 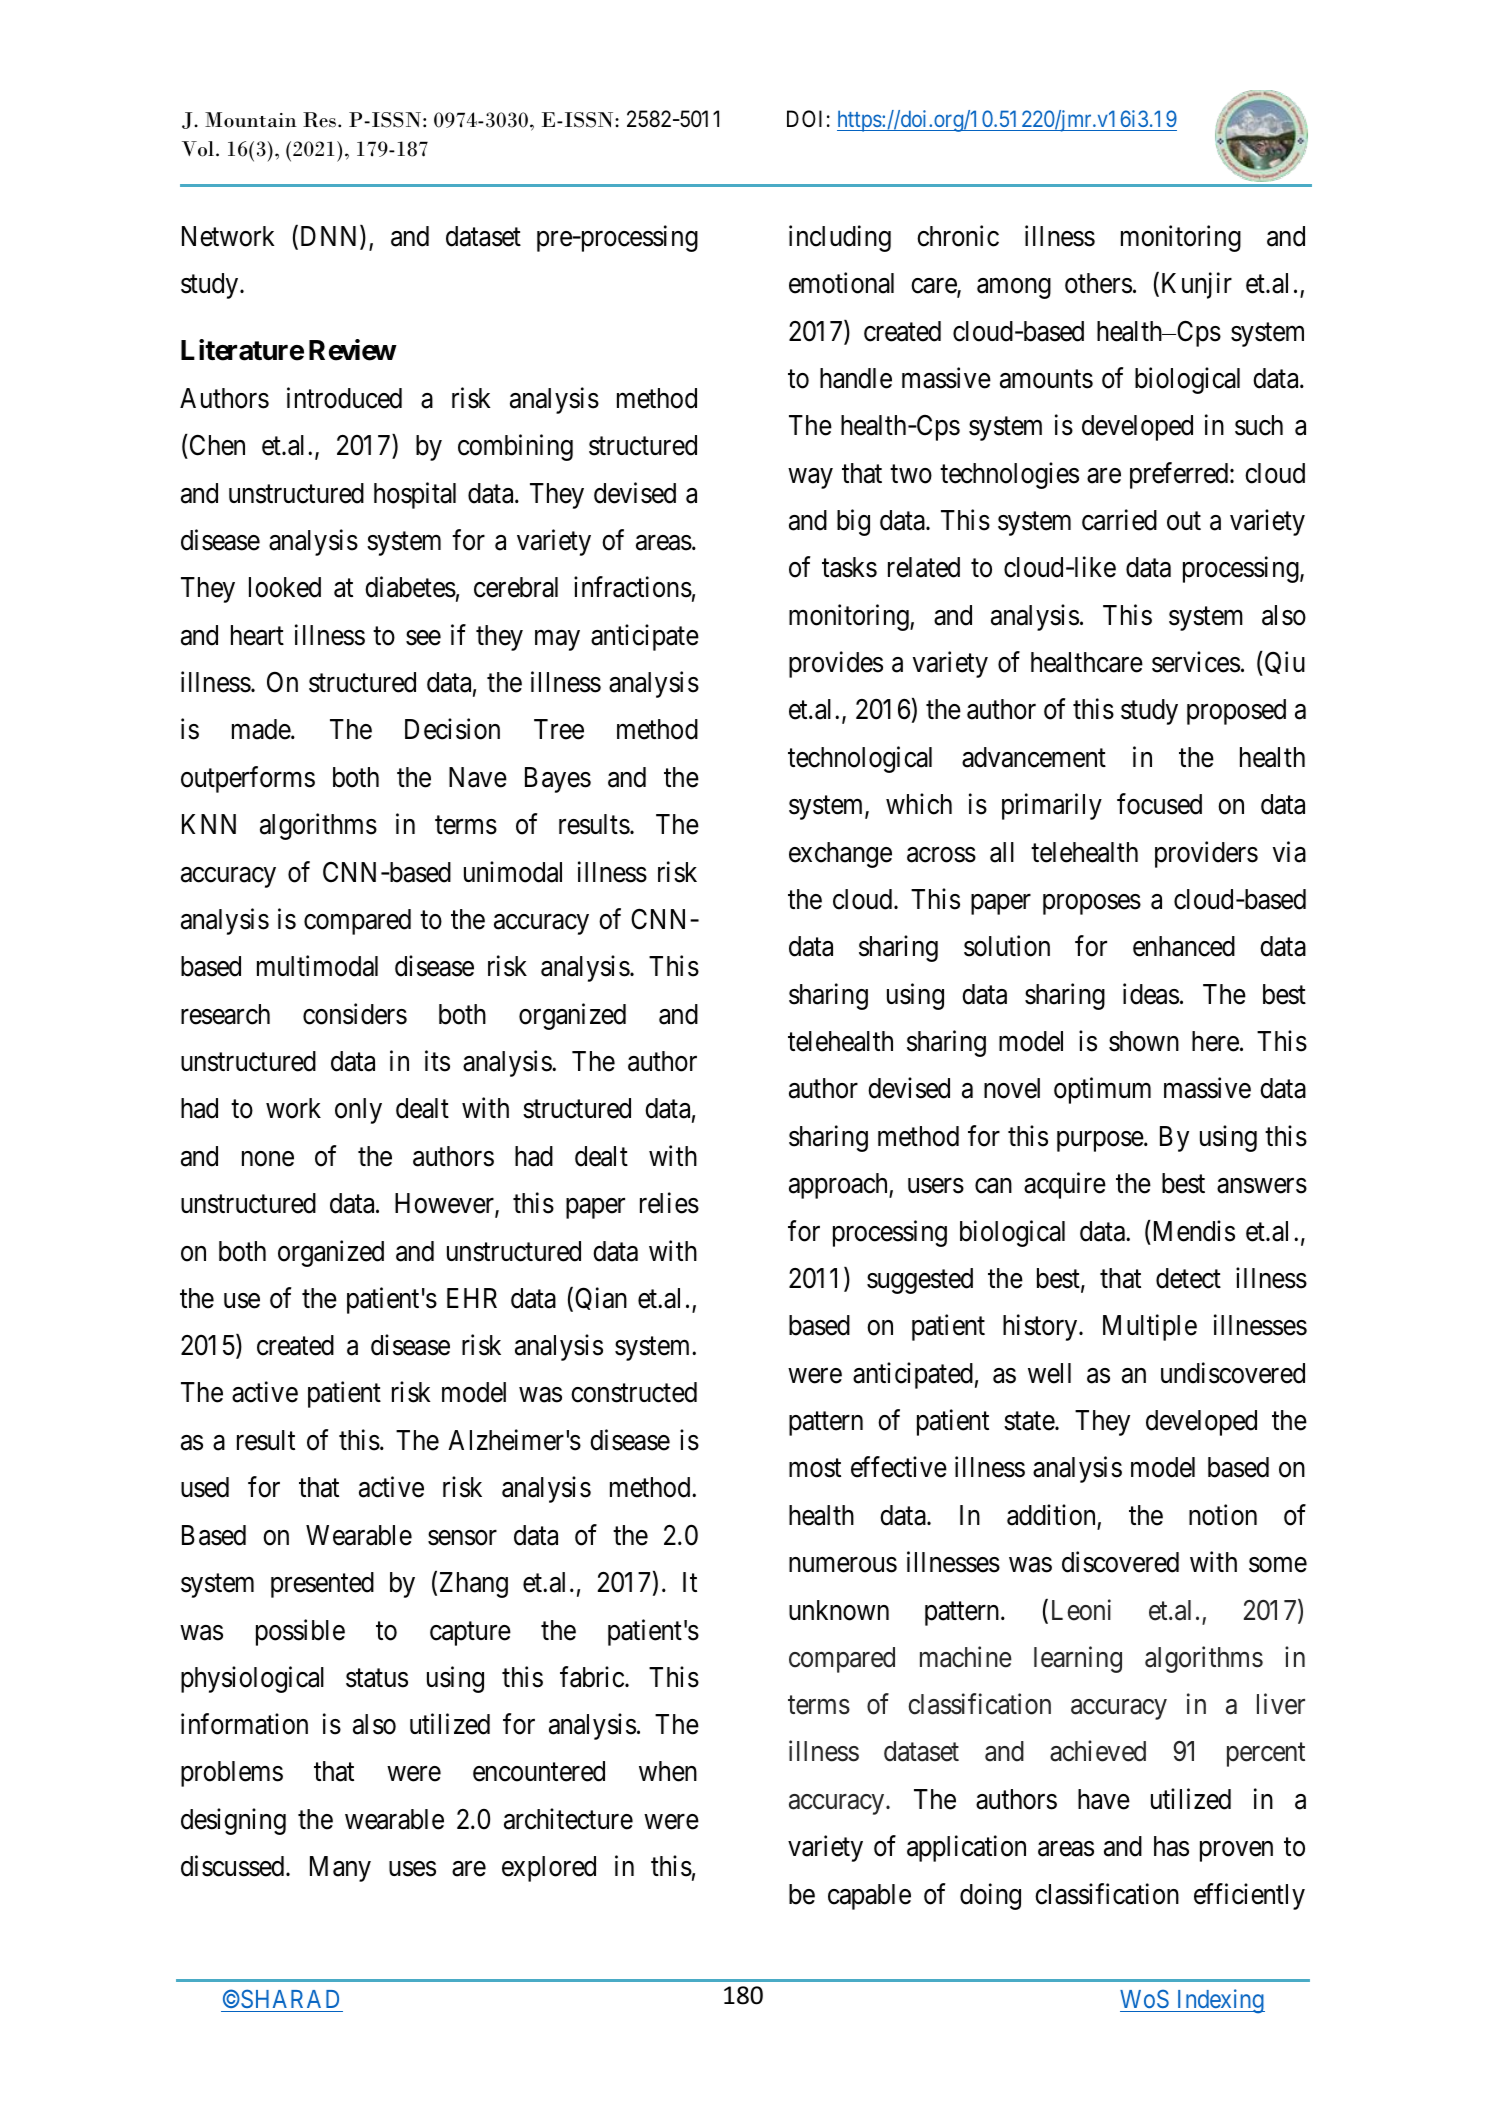 What do you see at coordinates (329, 237) in the image?
I see `DNN` at bounding box center [329, 237].
